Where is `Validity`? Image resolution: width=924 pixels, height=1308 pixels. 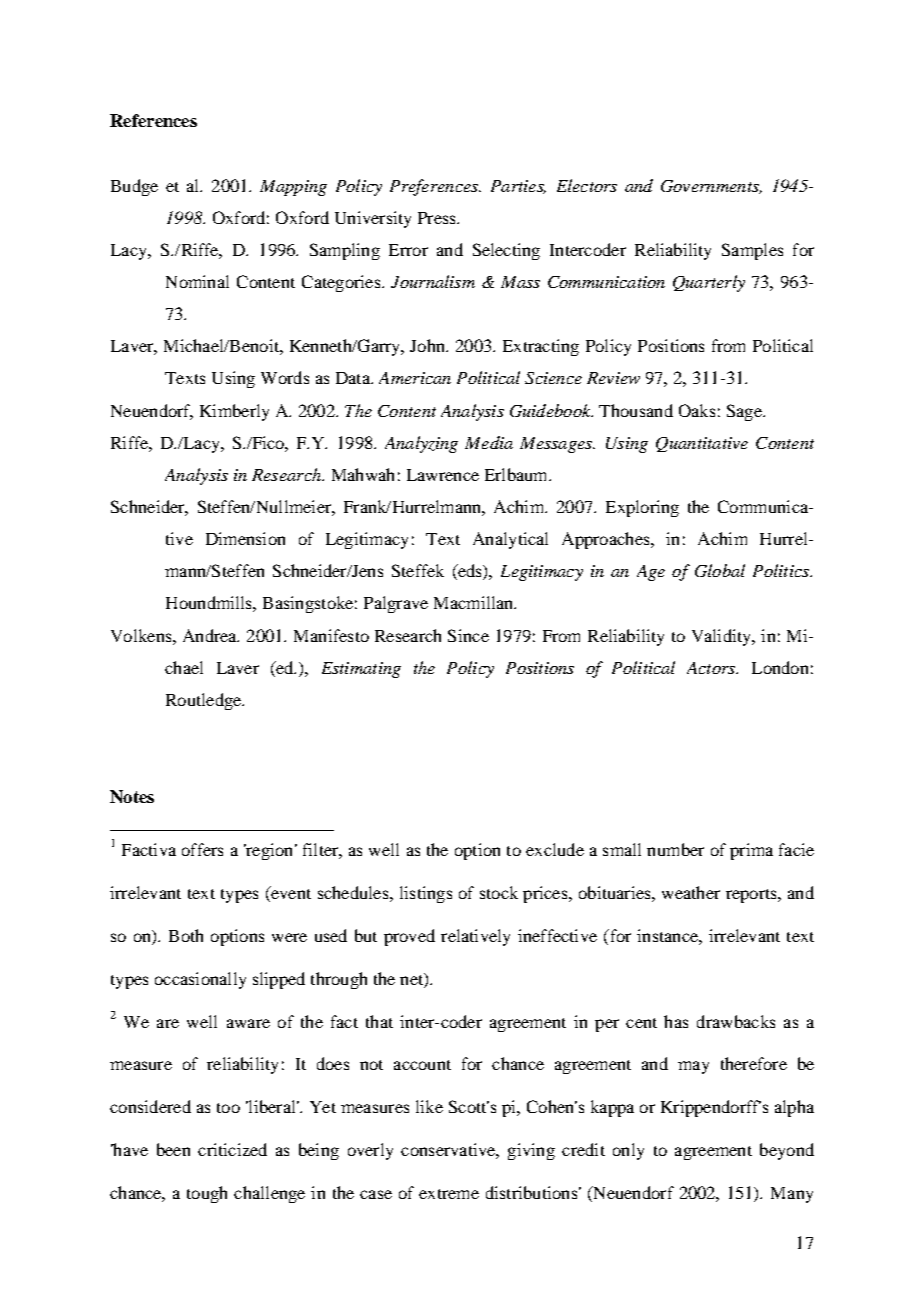
Validity is located at coordinates (723, 637).
